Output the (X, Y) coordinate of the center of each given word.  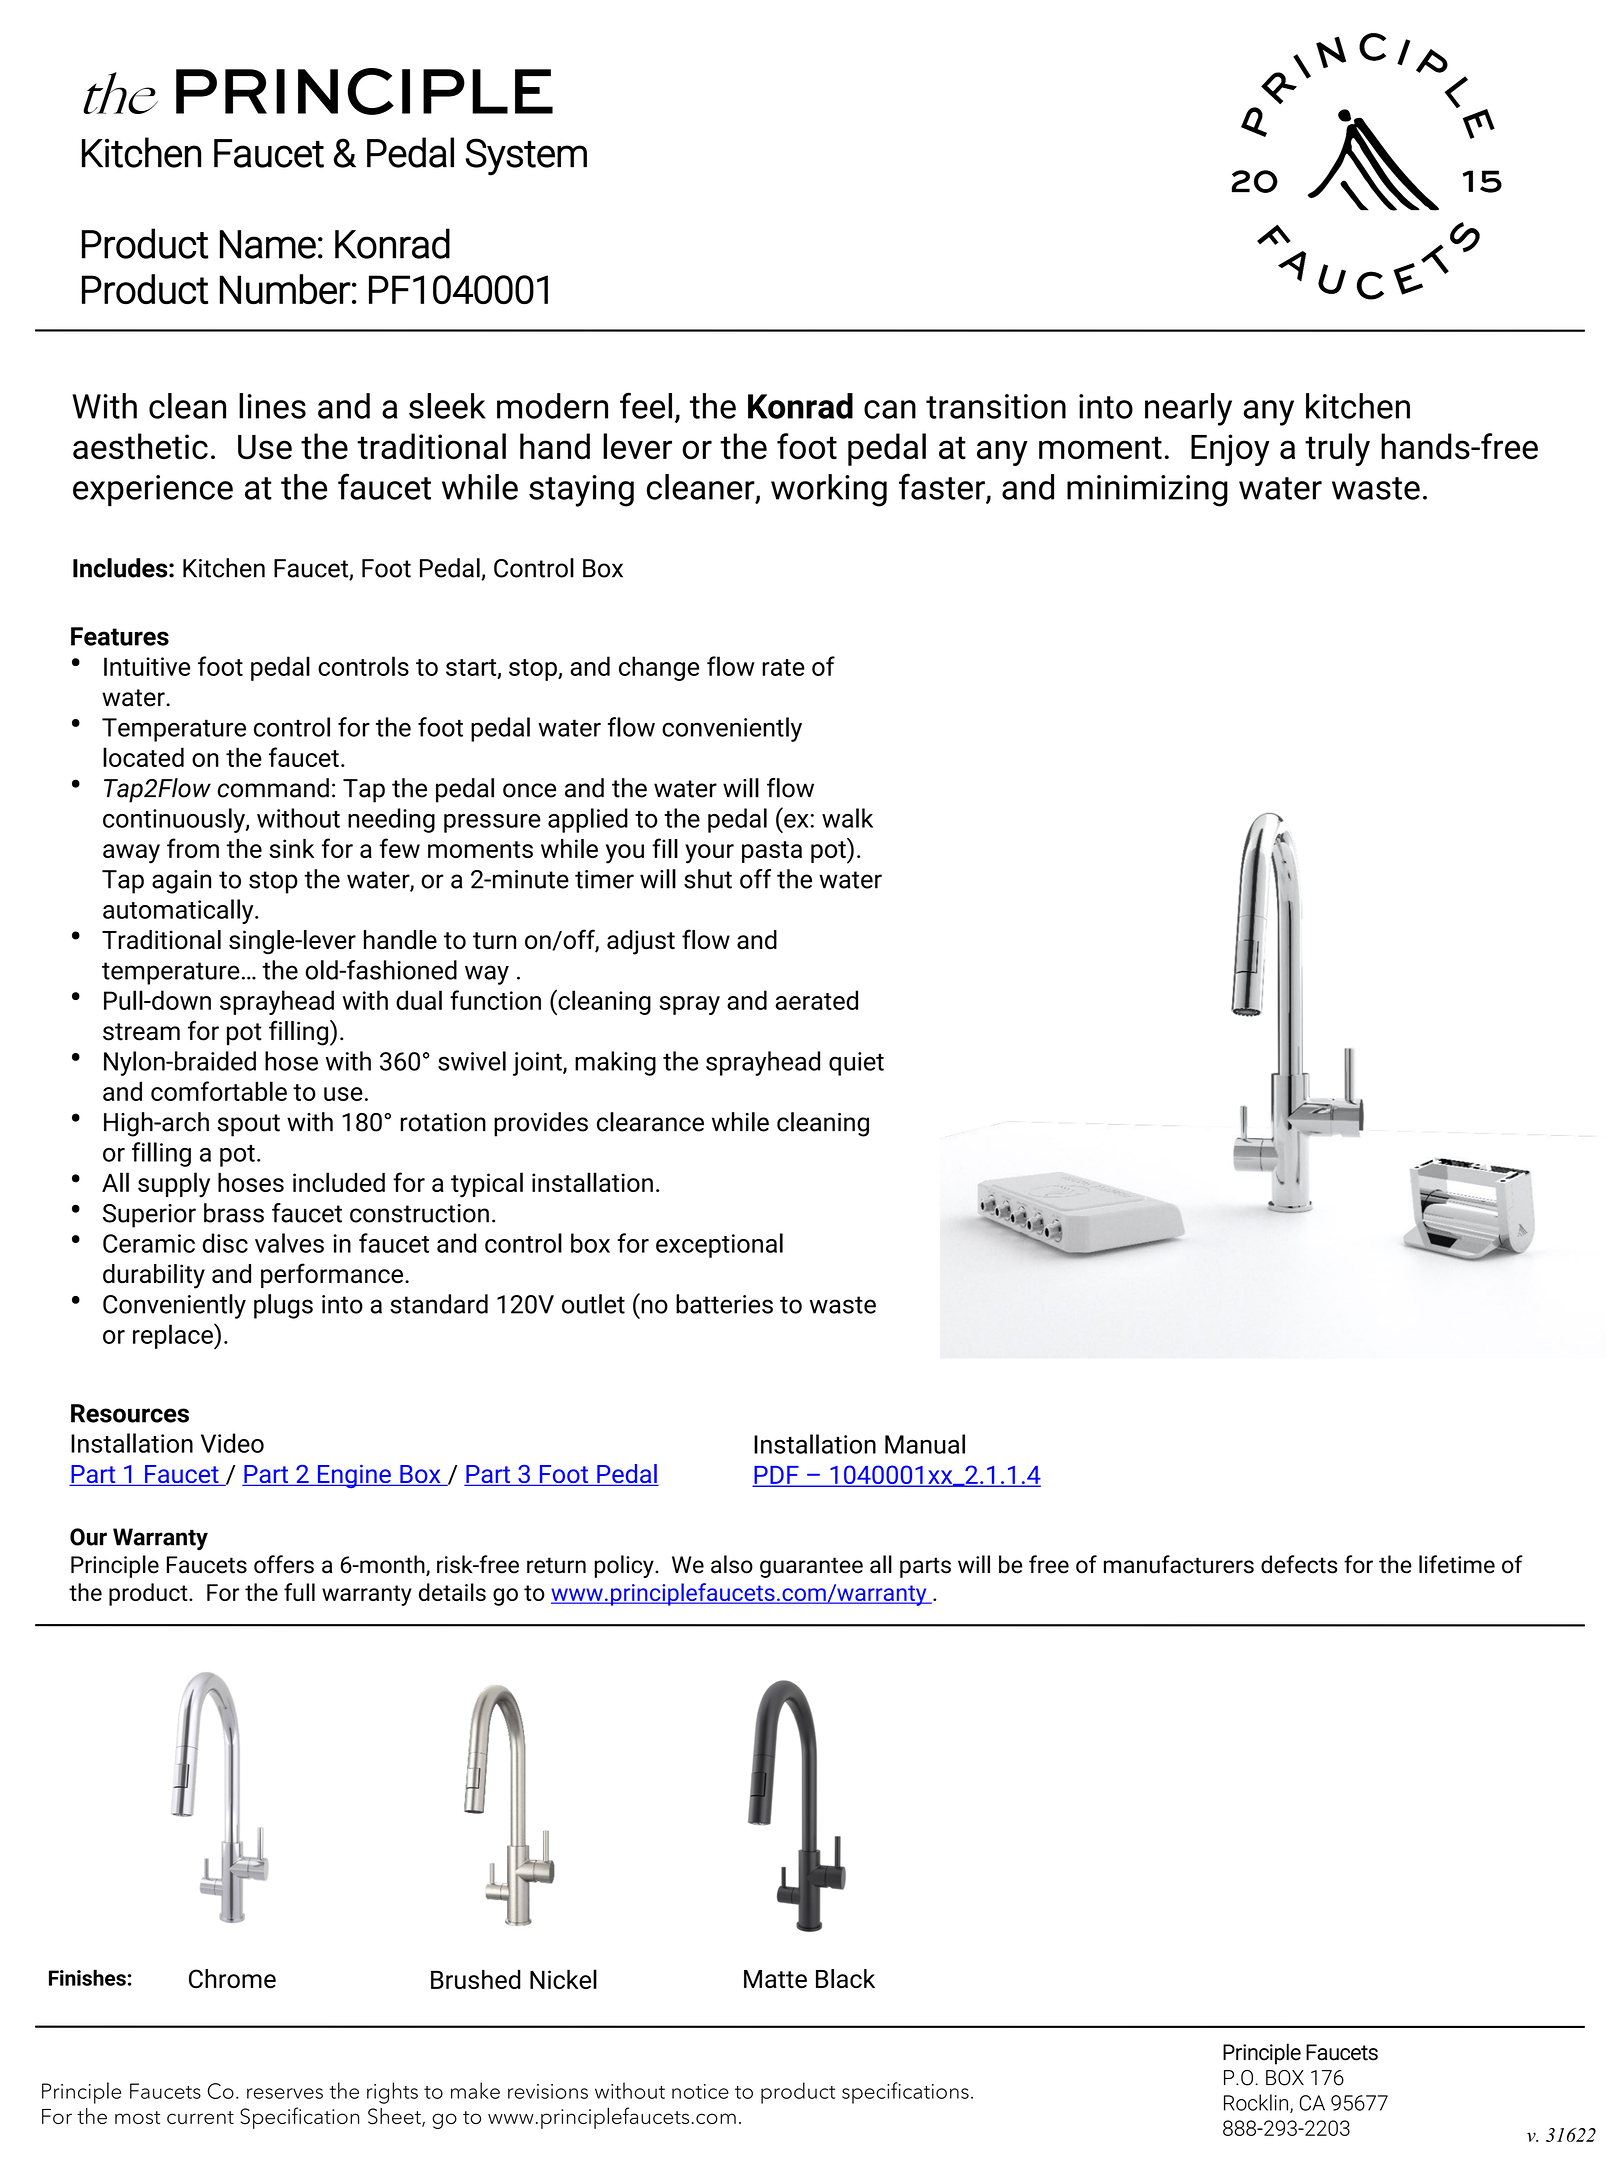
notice (700, 2091)
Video (232, 1443)
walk (847, 818)
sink (291, 848)
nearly (1188, 409)
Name (268, 244)
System (526, 157)
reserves (285, 2093)
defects (1299, 1564)
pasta (772, 852)
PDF (777, 1476)
